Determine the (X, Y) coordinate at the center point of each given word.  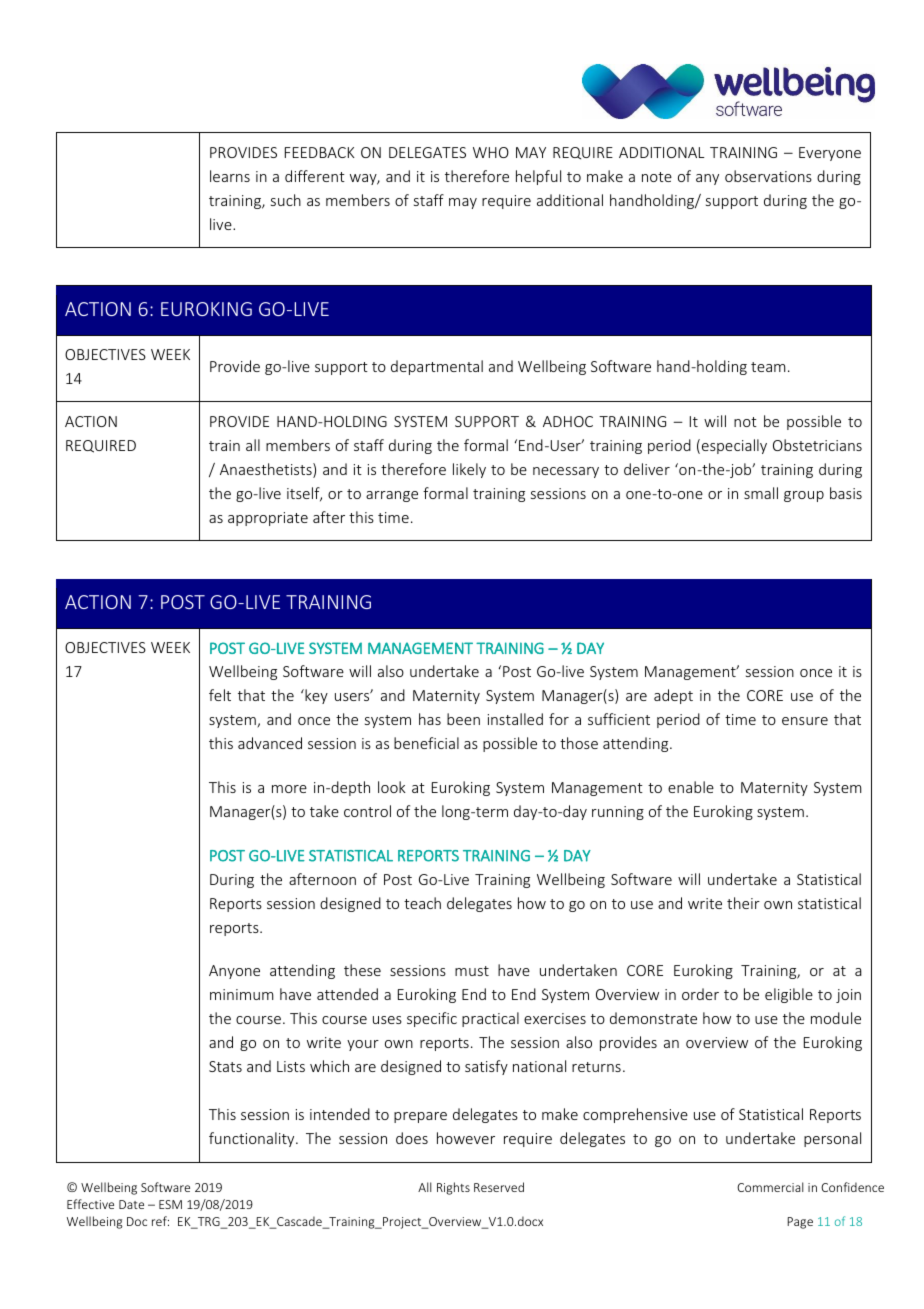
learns (230, 176)
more (289, 789)
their (743, 903)
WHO (491, 152)
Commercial (770, 1187)
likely (469, 470)
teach (422, 903)
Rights (453, 1188)
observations (768, 176)
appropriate (268, 519)
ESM (170, 1204)
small (761, 493)
